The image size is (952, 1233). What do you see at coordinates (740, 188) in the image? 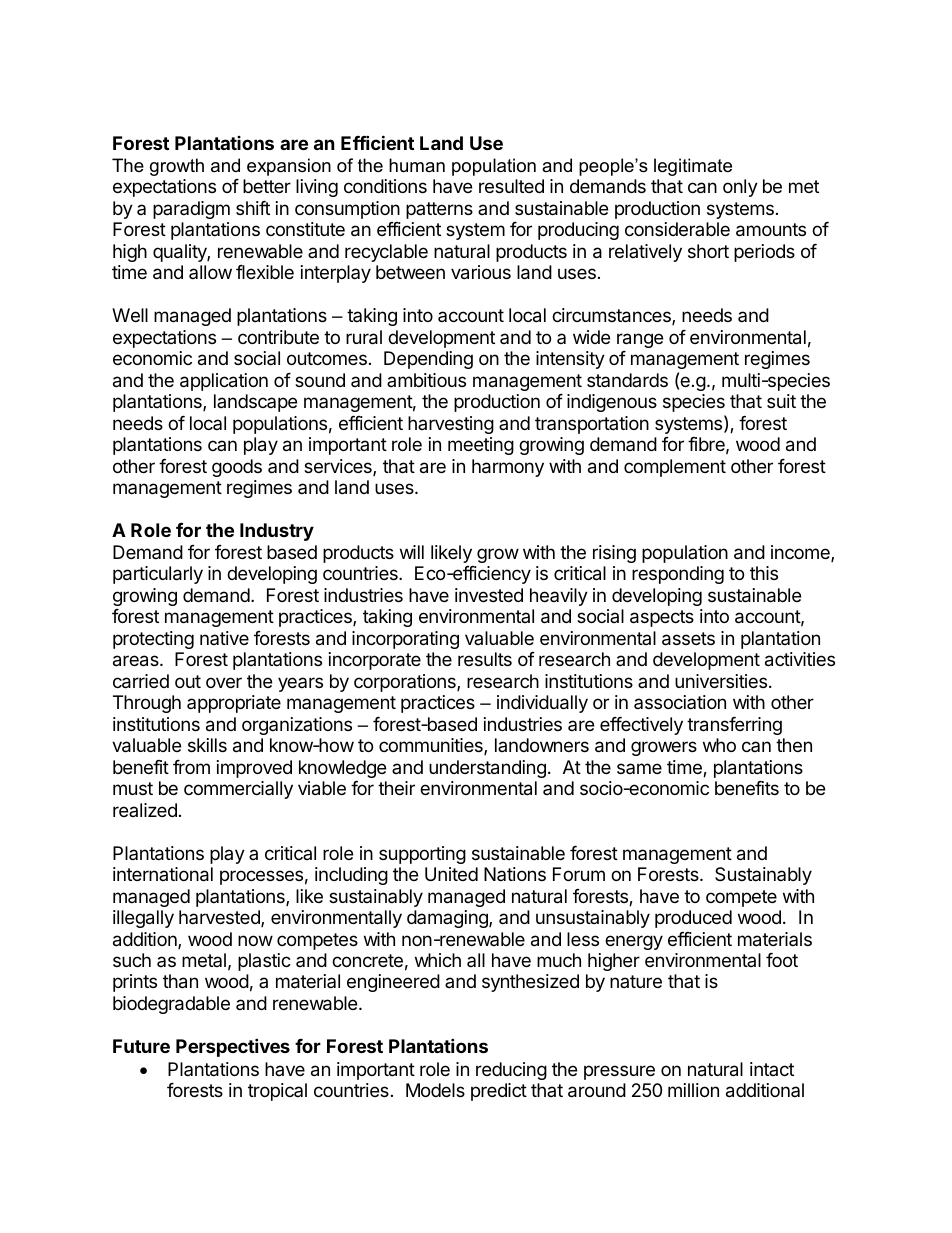
I see `only` at bounding box center [740, 188].
